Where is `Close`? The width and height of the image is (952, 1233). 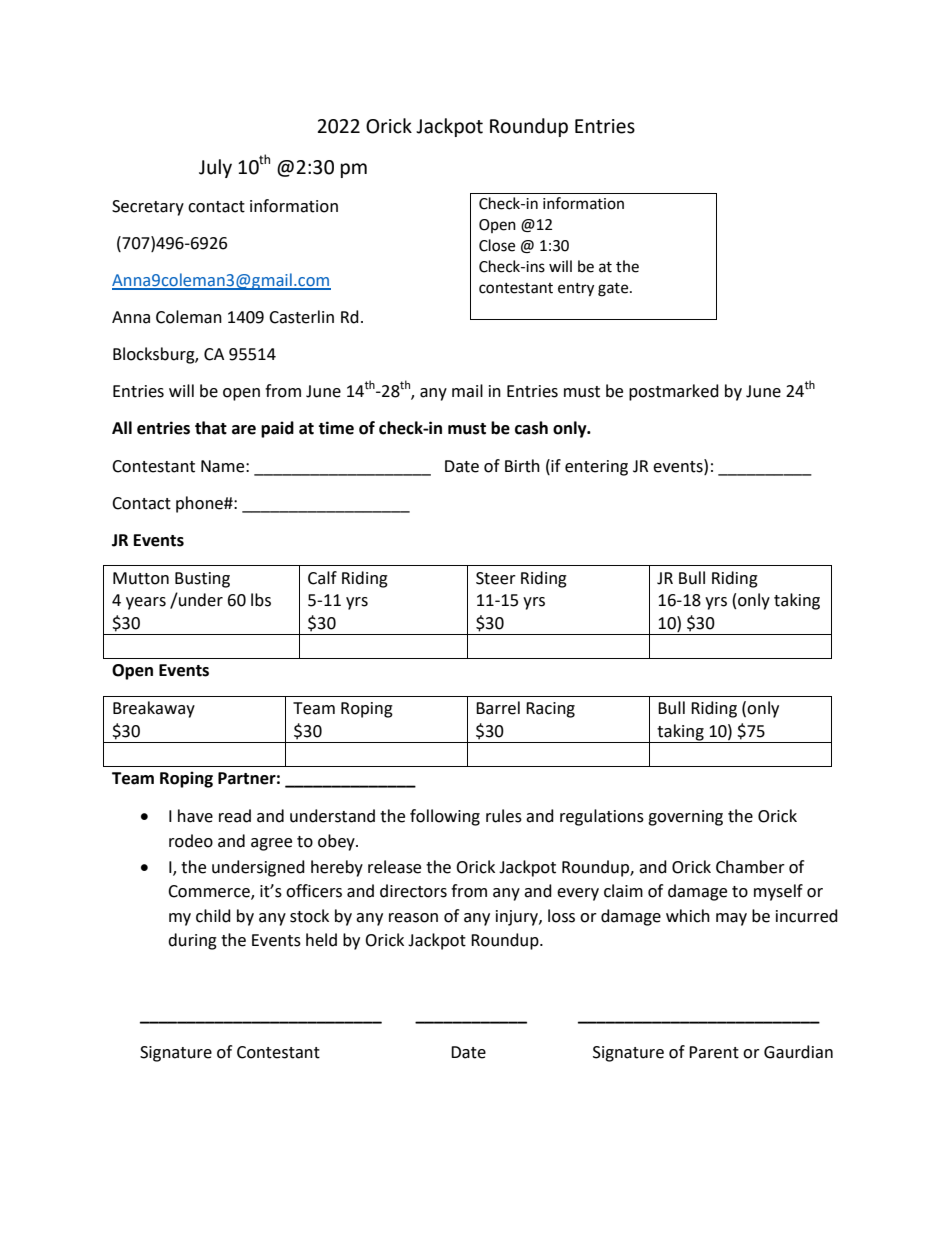
Close is located at coordinates (497, 245).
